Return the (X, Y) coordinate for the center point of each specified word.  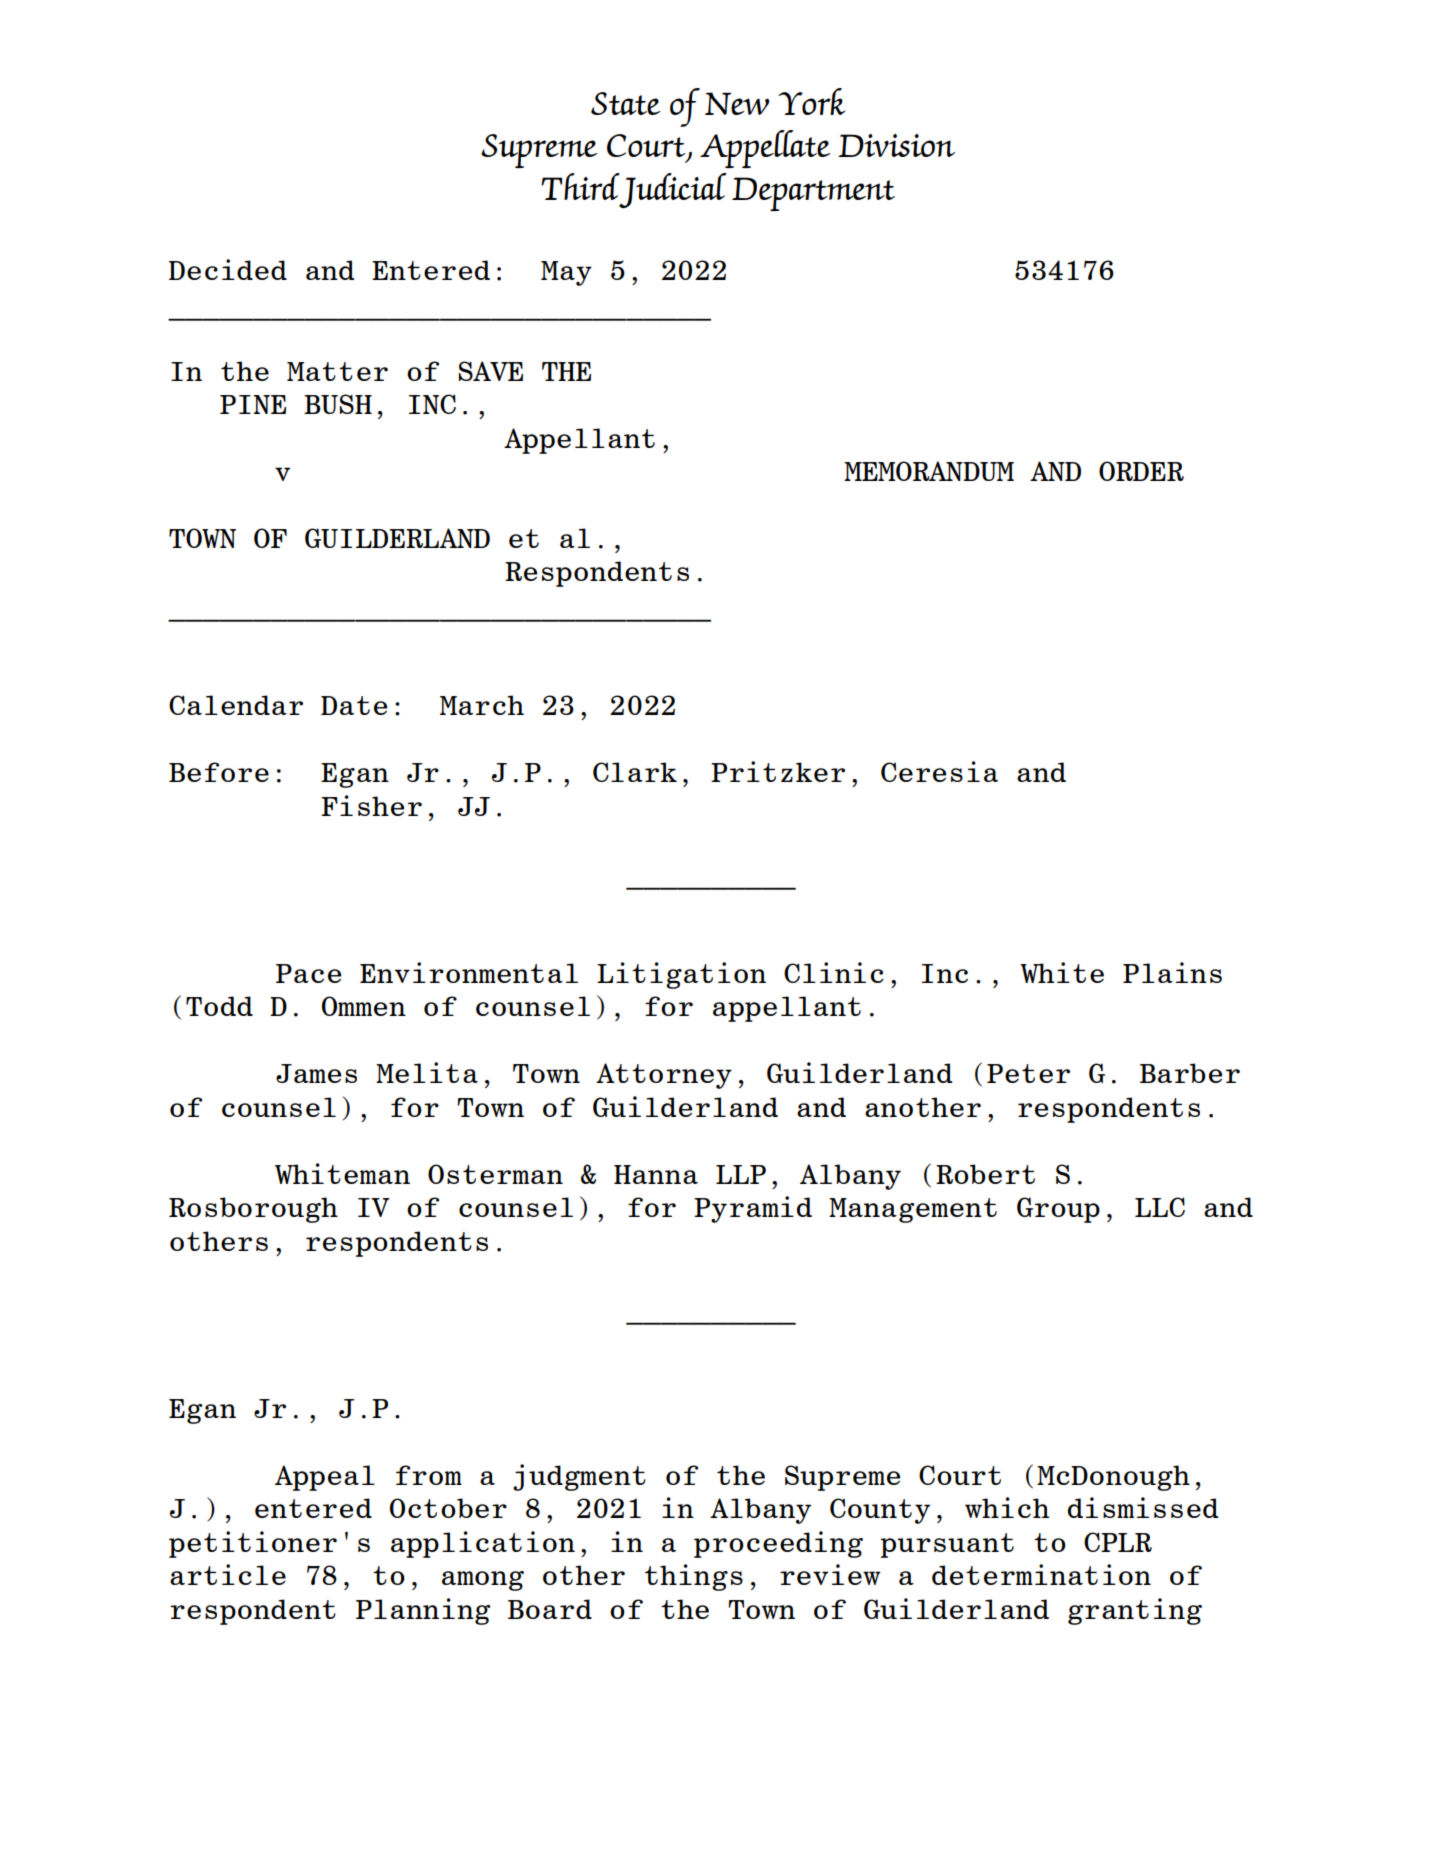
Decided (228, 269)
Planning (423, 1611)
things (694, 1577)
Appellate (765, 149)
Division (896, 145)
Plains (1172, 972)
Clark (635, 772)
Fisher (371, 805)
